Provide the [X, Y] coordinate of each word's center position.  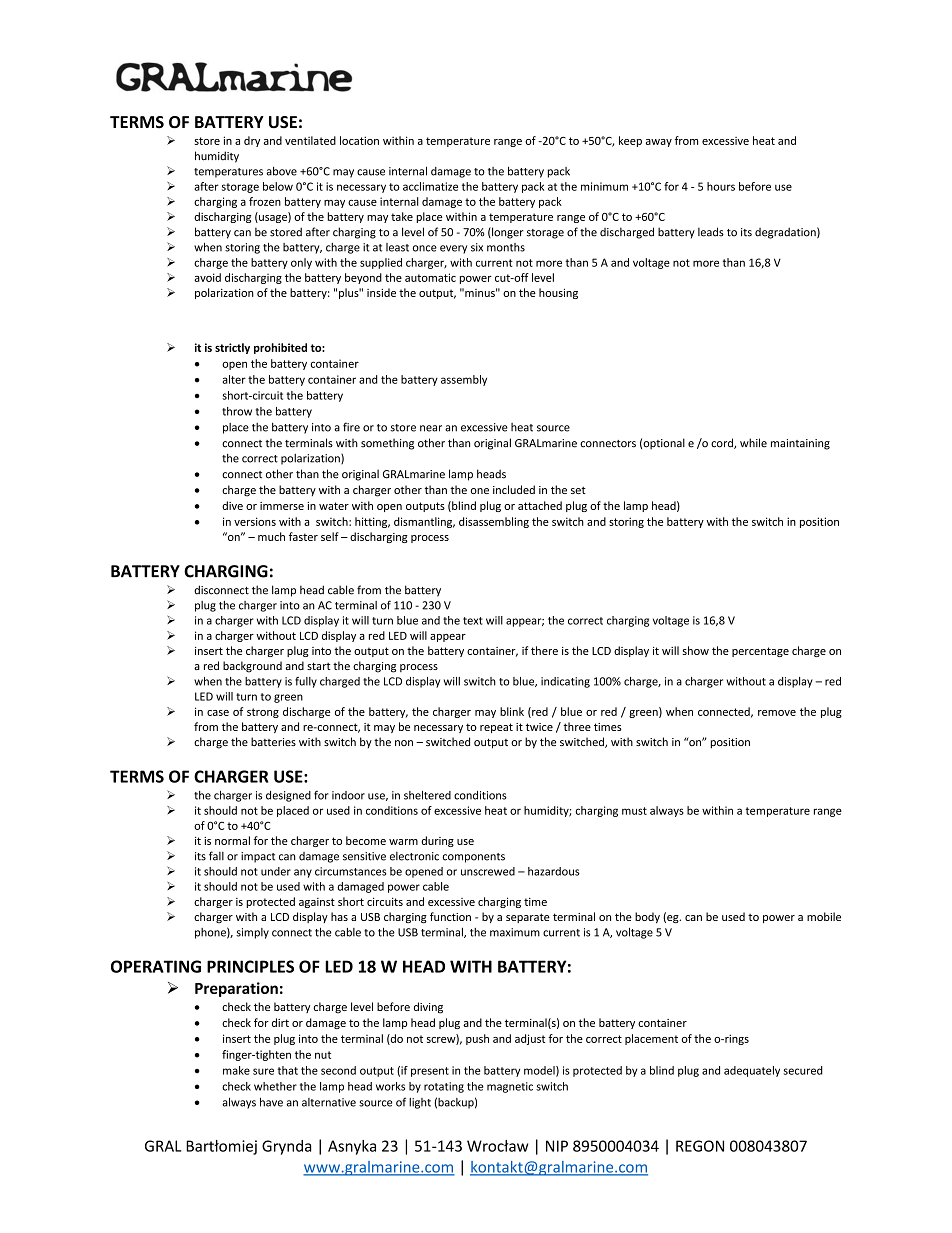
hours [721, 186]
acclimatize [430, 186]
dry [252, 141]
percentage [760, 652]
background [252, 667]
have [271, 1102]
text [473, 621]
